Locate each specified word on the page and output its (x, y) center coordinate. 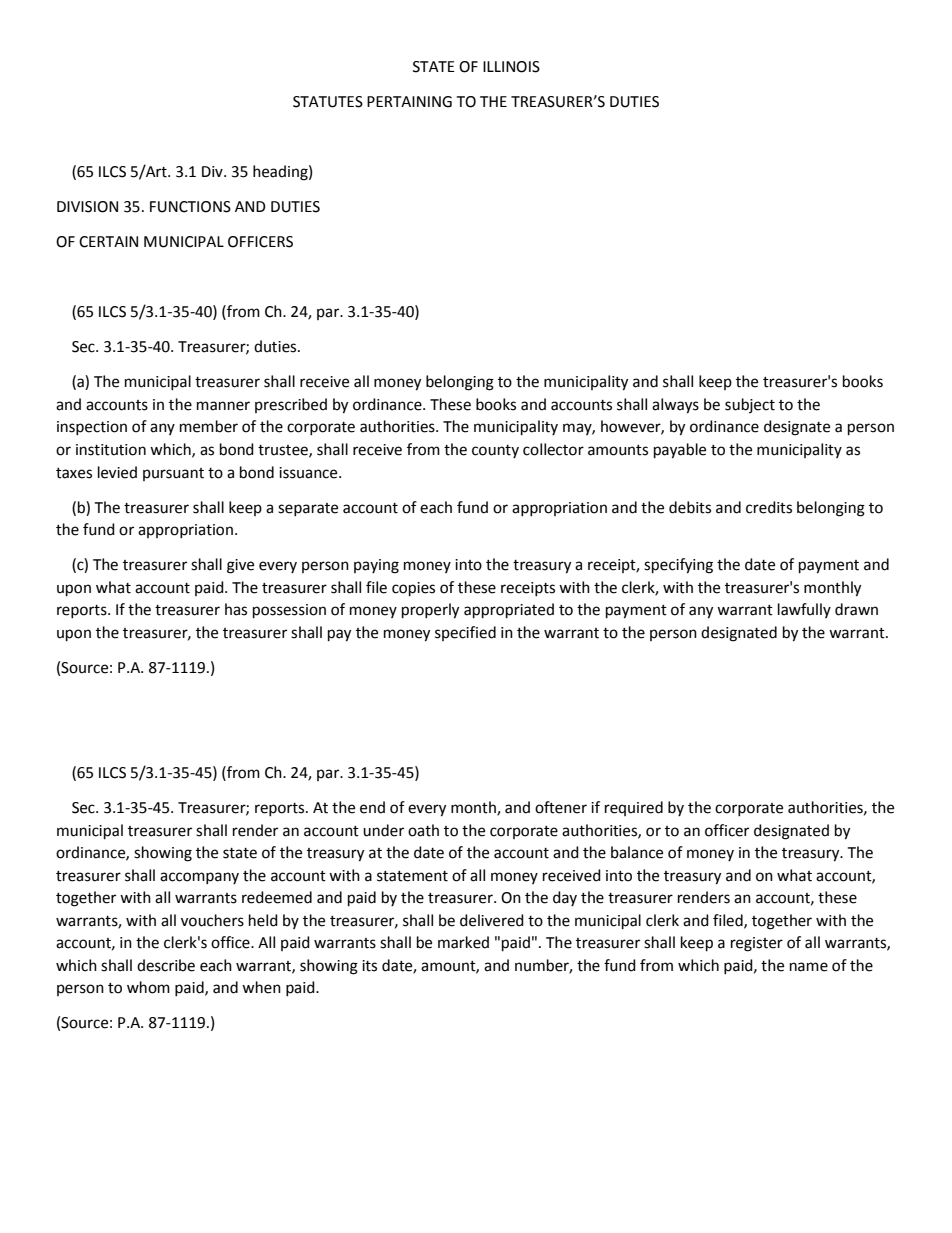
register (757, 944)
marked (463, 942)
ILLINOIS (511, 67)
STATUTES (328, 102)
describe (166, 965)
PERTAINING (409, 102)
